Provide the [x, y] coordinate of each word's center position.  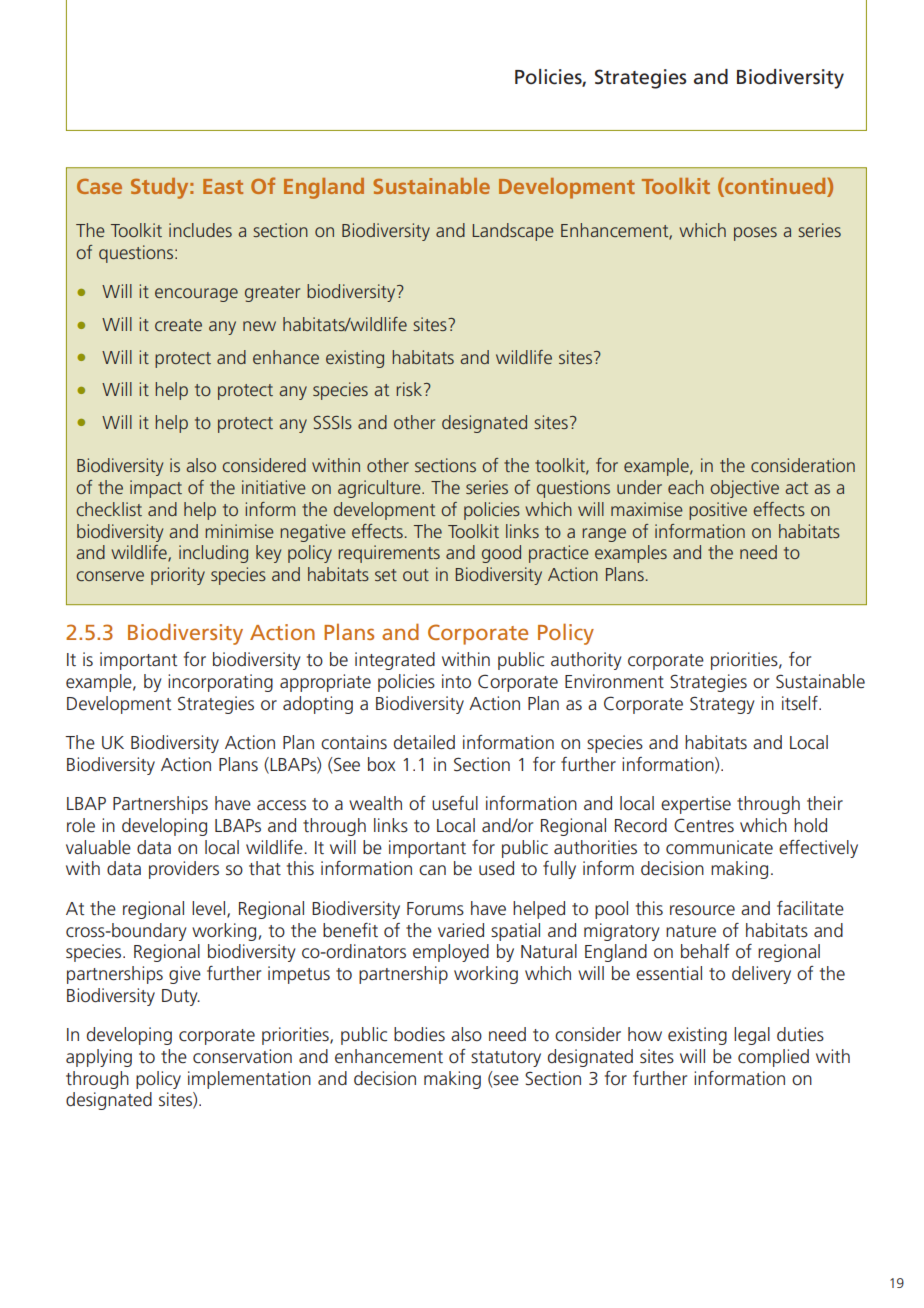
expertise [696, 805]
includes [200, 230]
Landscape [513, 232]
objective [744, 489]
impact [156, 489]
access [281, 805]
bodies [419, 1034]
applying [99, 1058]
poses [755, 234]
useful [455, 803]
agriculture [380, 489]
